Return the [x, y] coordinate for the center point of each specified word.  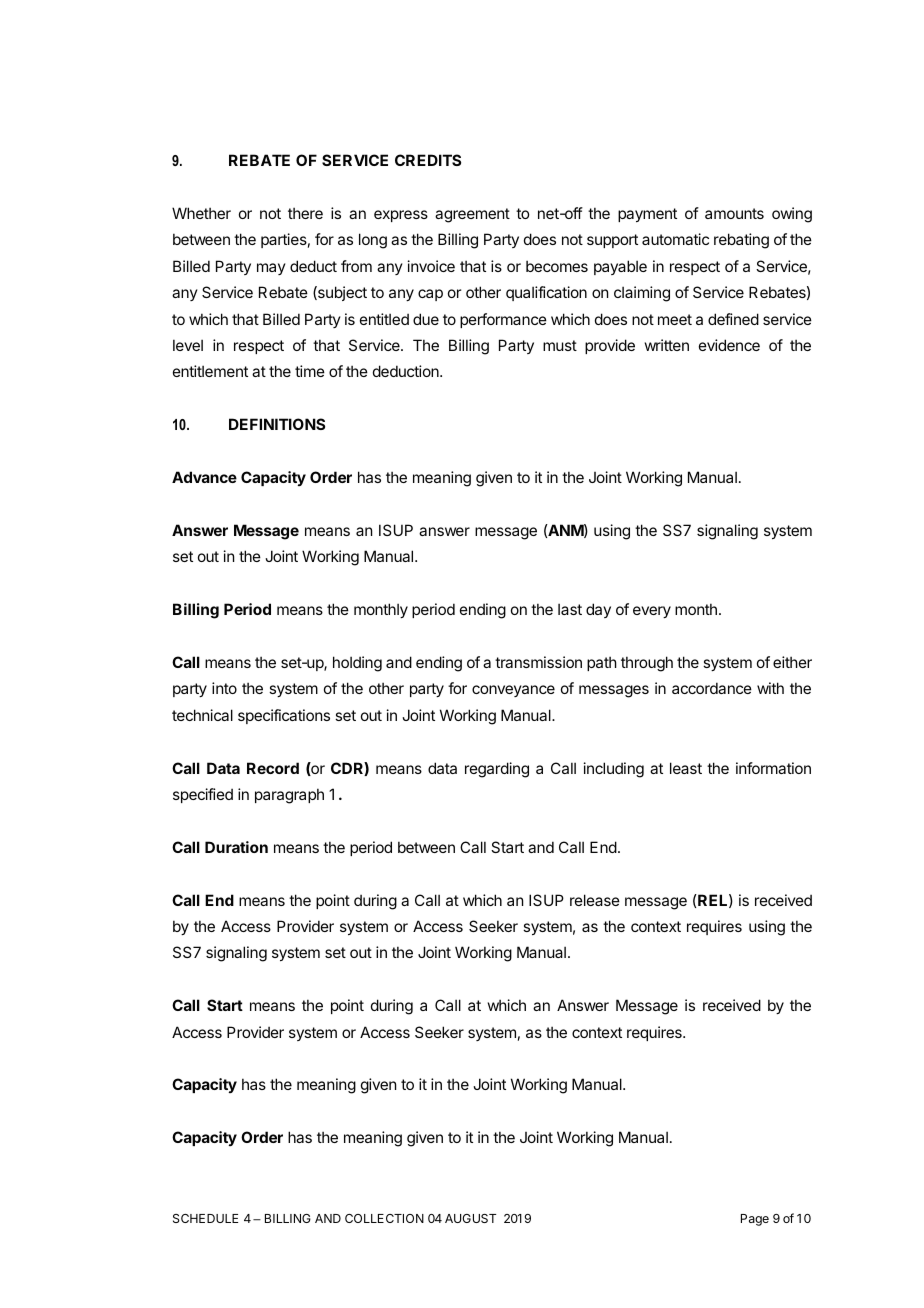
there [305, 213]
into [224, 688]
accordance [712, 688]
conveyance [513, 691]
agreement [472, 215]
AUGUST [470, 1218]
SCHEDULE [205, 1218]
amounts [734, 213]
